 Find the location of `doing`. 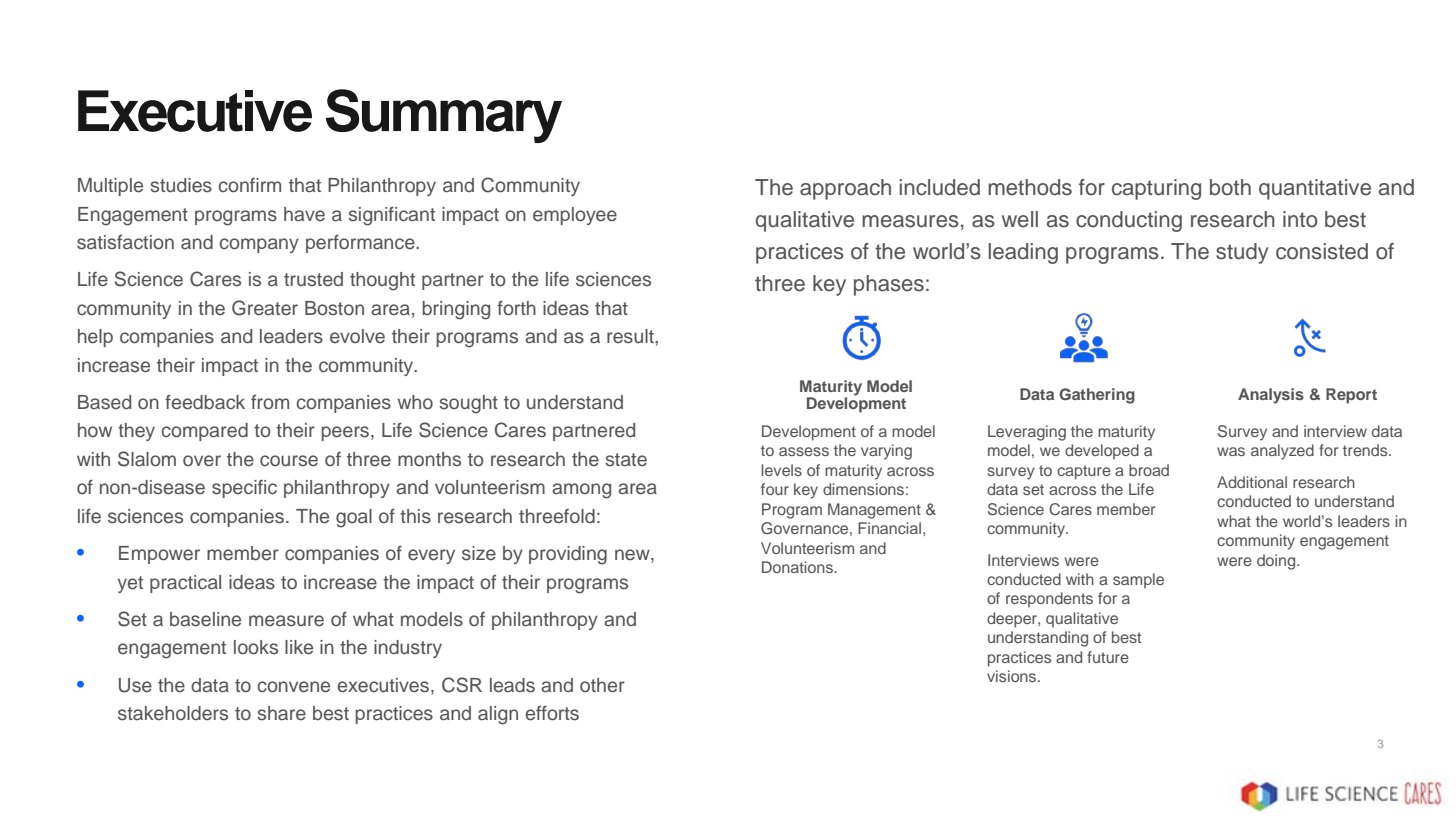

doing is located at coordinates (1277, 562).
